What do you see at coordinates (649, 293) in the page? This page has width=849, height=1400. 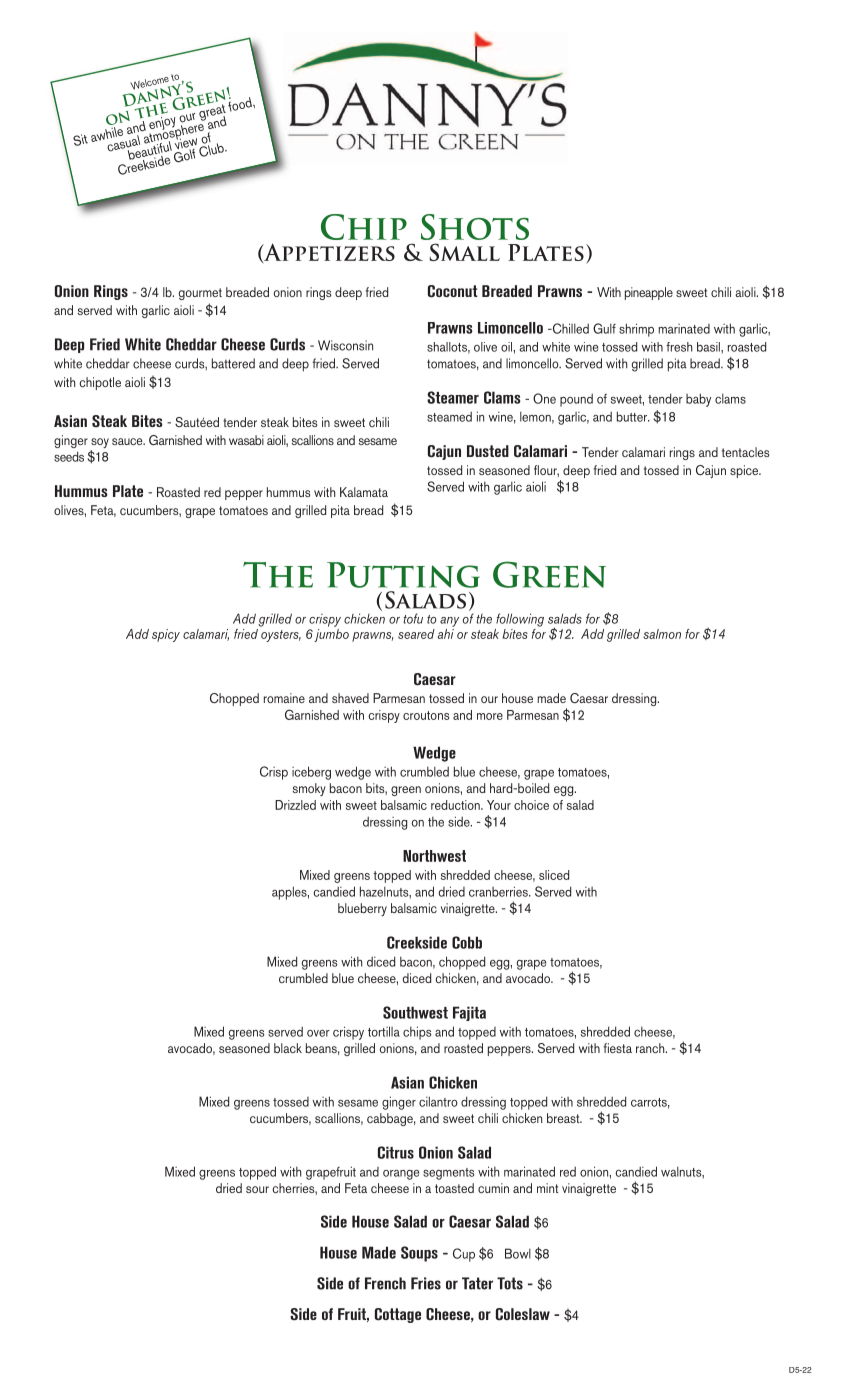 I see `pineapple` at bounding box center [649, 293].
